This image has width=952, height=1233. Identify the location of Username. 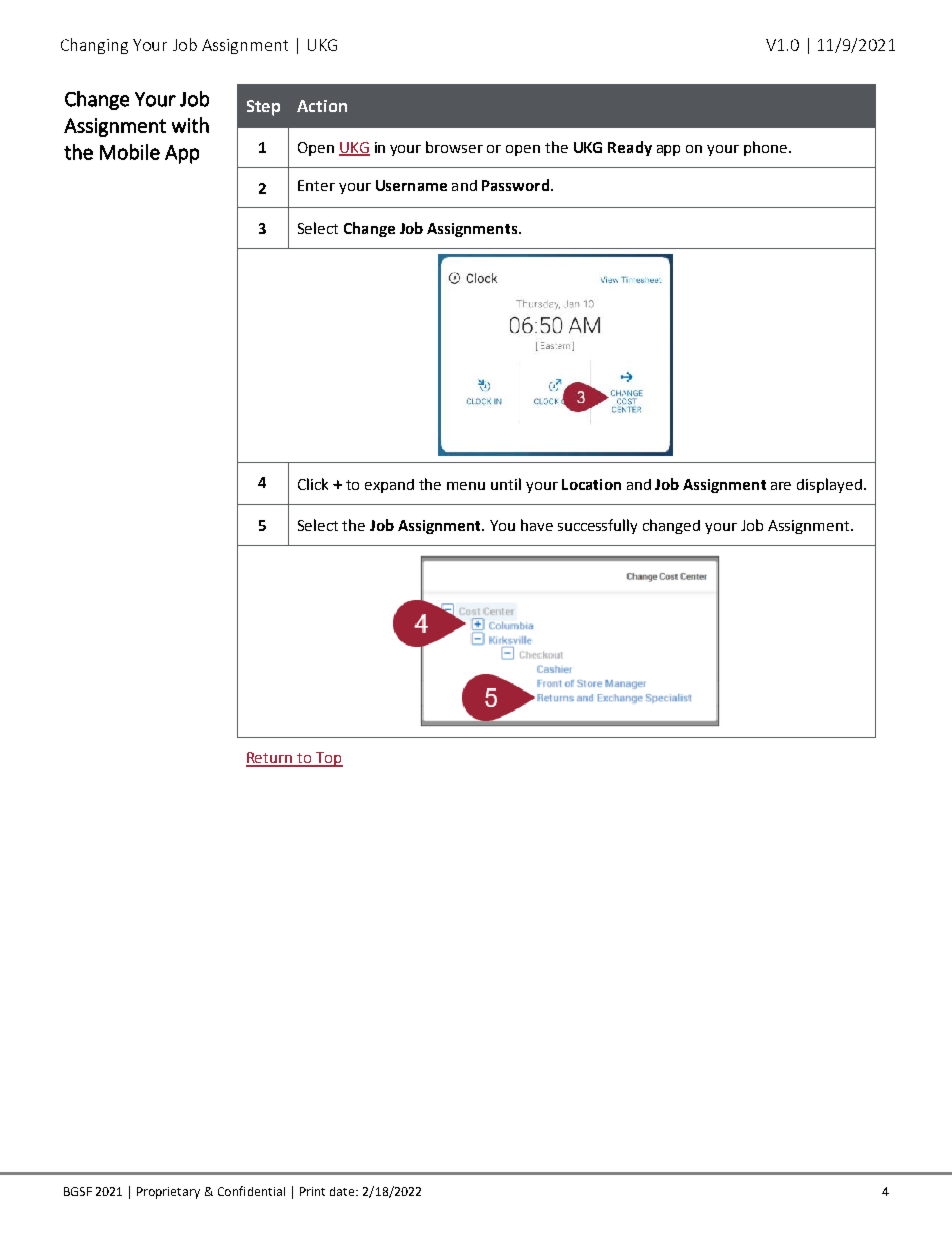
(411, 185).
